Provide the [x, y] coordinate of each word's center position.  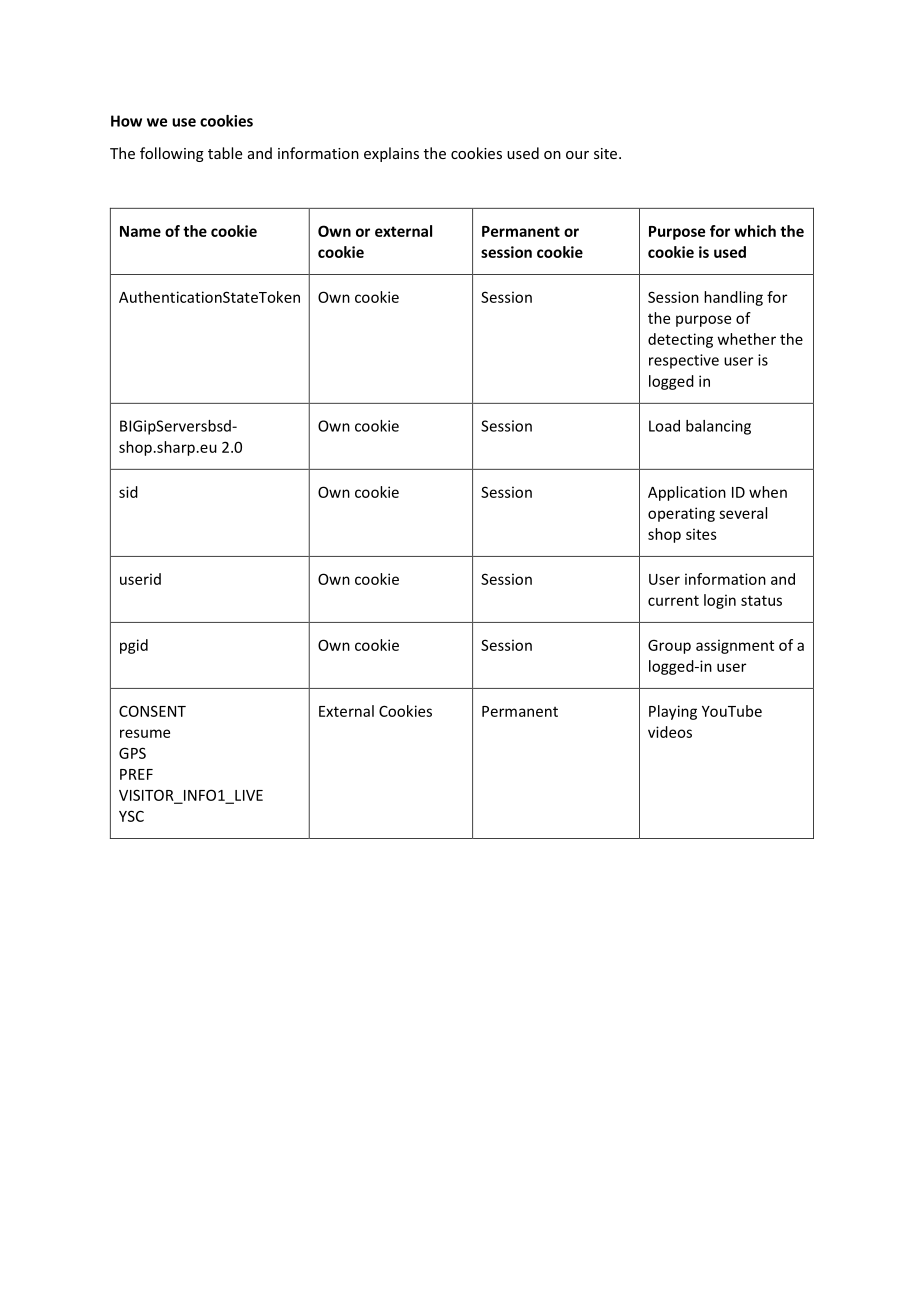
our [577, 155]
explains [391, 154]
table [225, 153]
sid [128, 492]
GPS [132, 753]
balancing [718, 427]
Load [664, 426]
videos [670, 732]
